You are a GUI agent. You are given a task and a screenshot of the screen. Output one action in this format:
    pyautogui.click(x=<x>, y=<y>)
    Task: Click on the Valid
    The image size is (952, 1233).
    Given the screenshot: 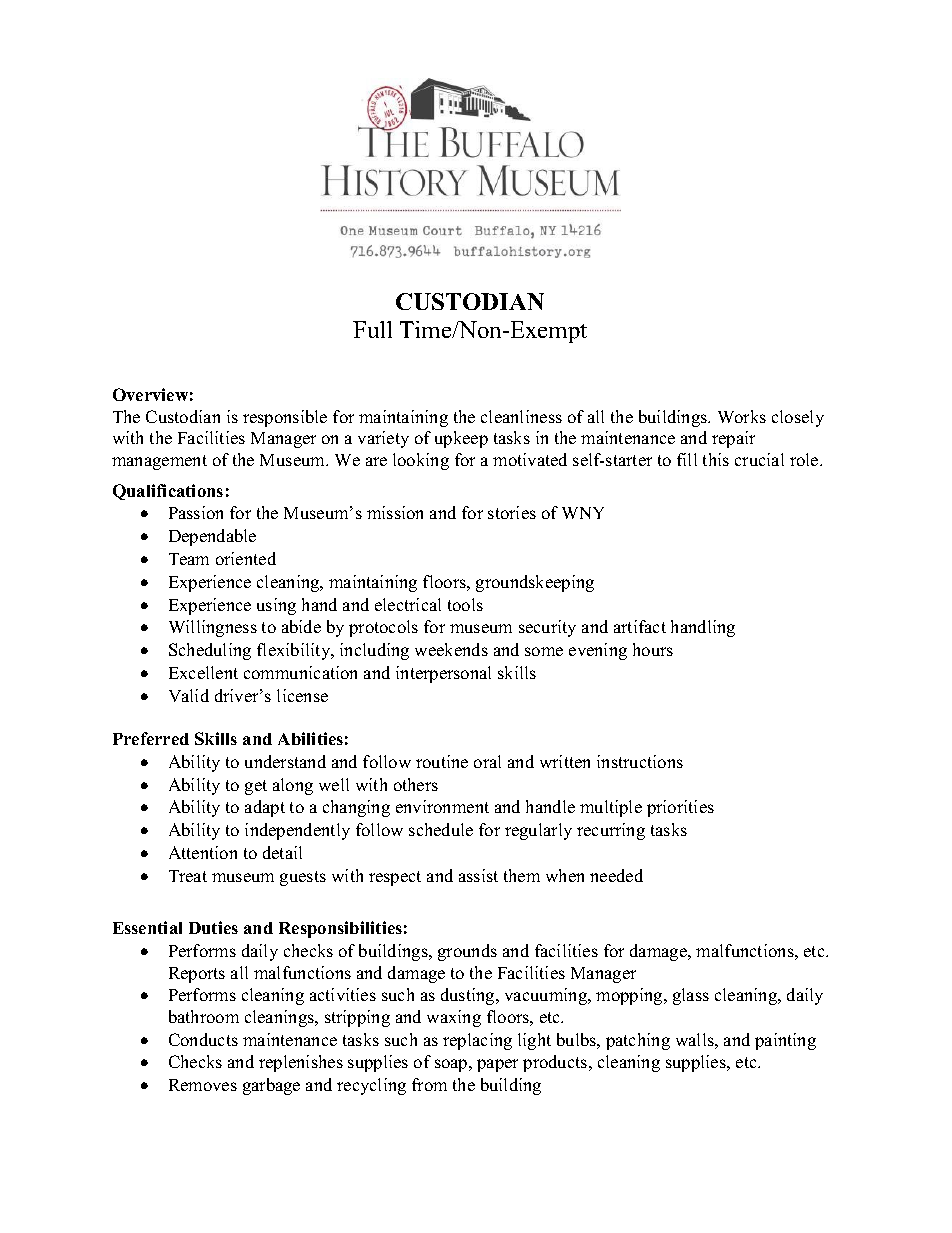 What is the action you would take?
    pyautogui.click(x=189, y=695)
